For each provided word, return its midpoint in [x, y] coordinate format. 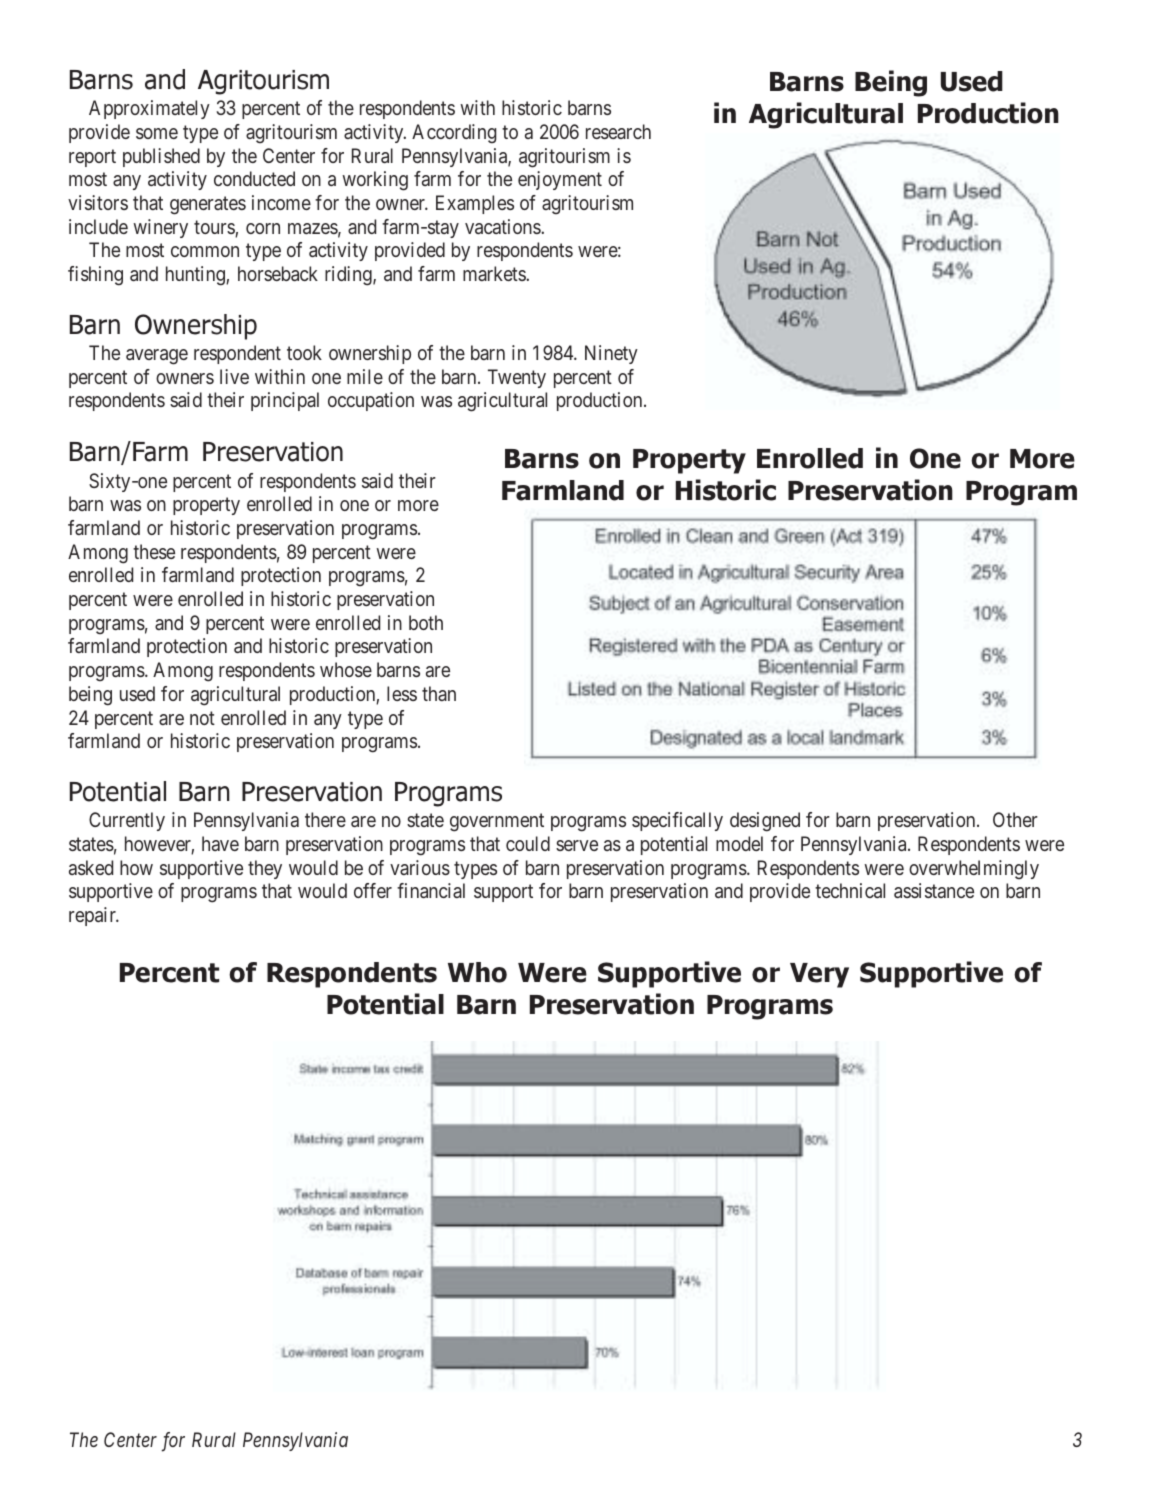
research [618, 131]
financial [431, 890]
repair [93, 916]
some [157, 133]
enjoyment [560, 180]
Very [819, 975]
